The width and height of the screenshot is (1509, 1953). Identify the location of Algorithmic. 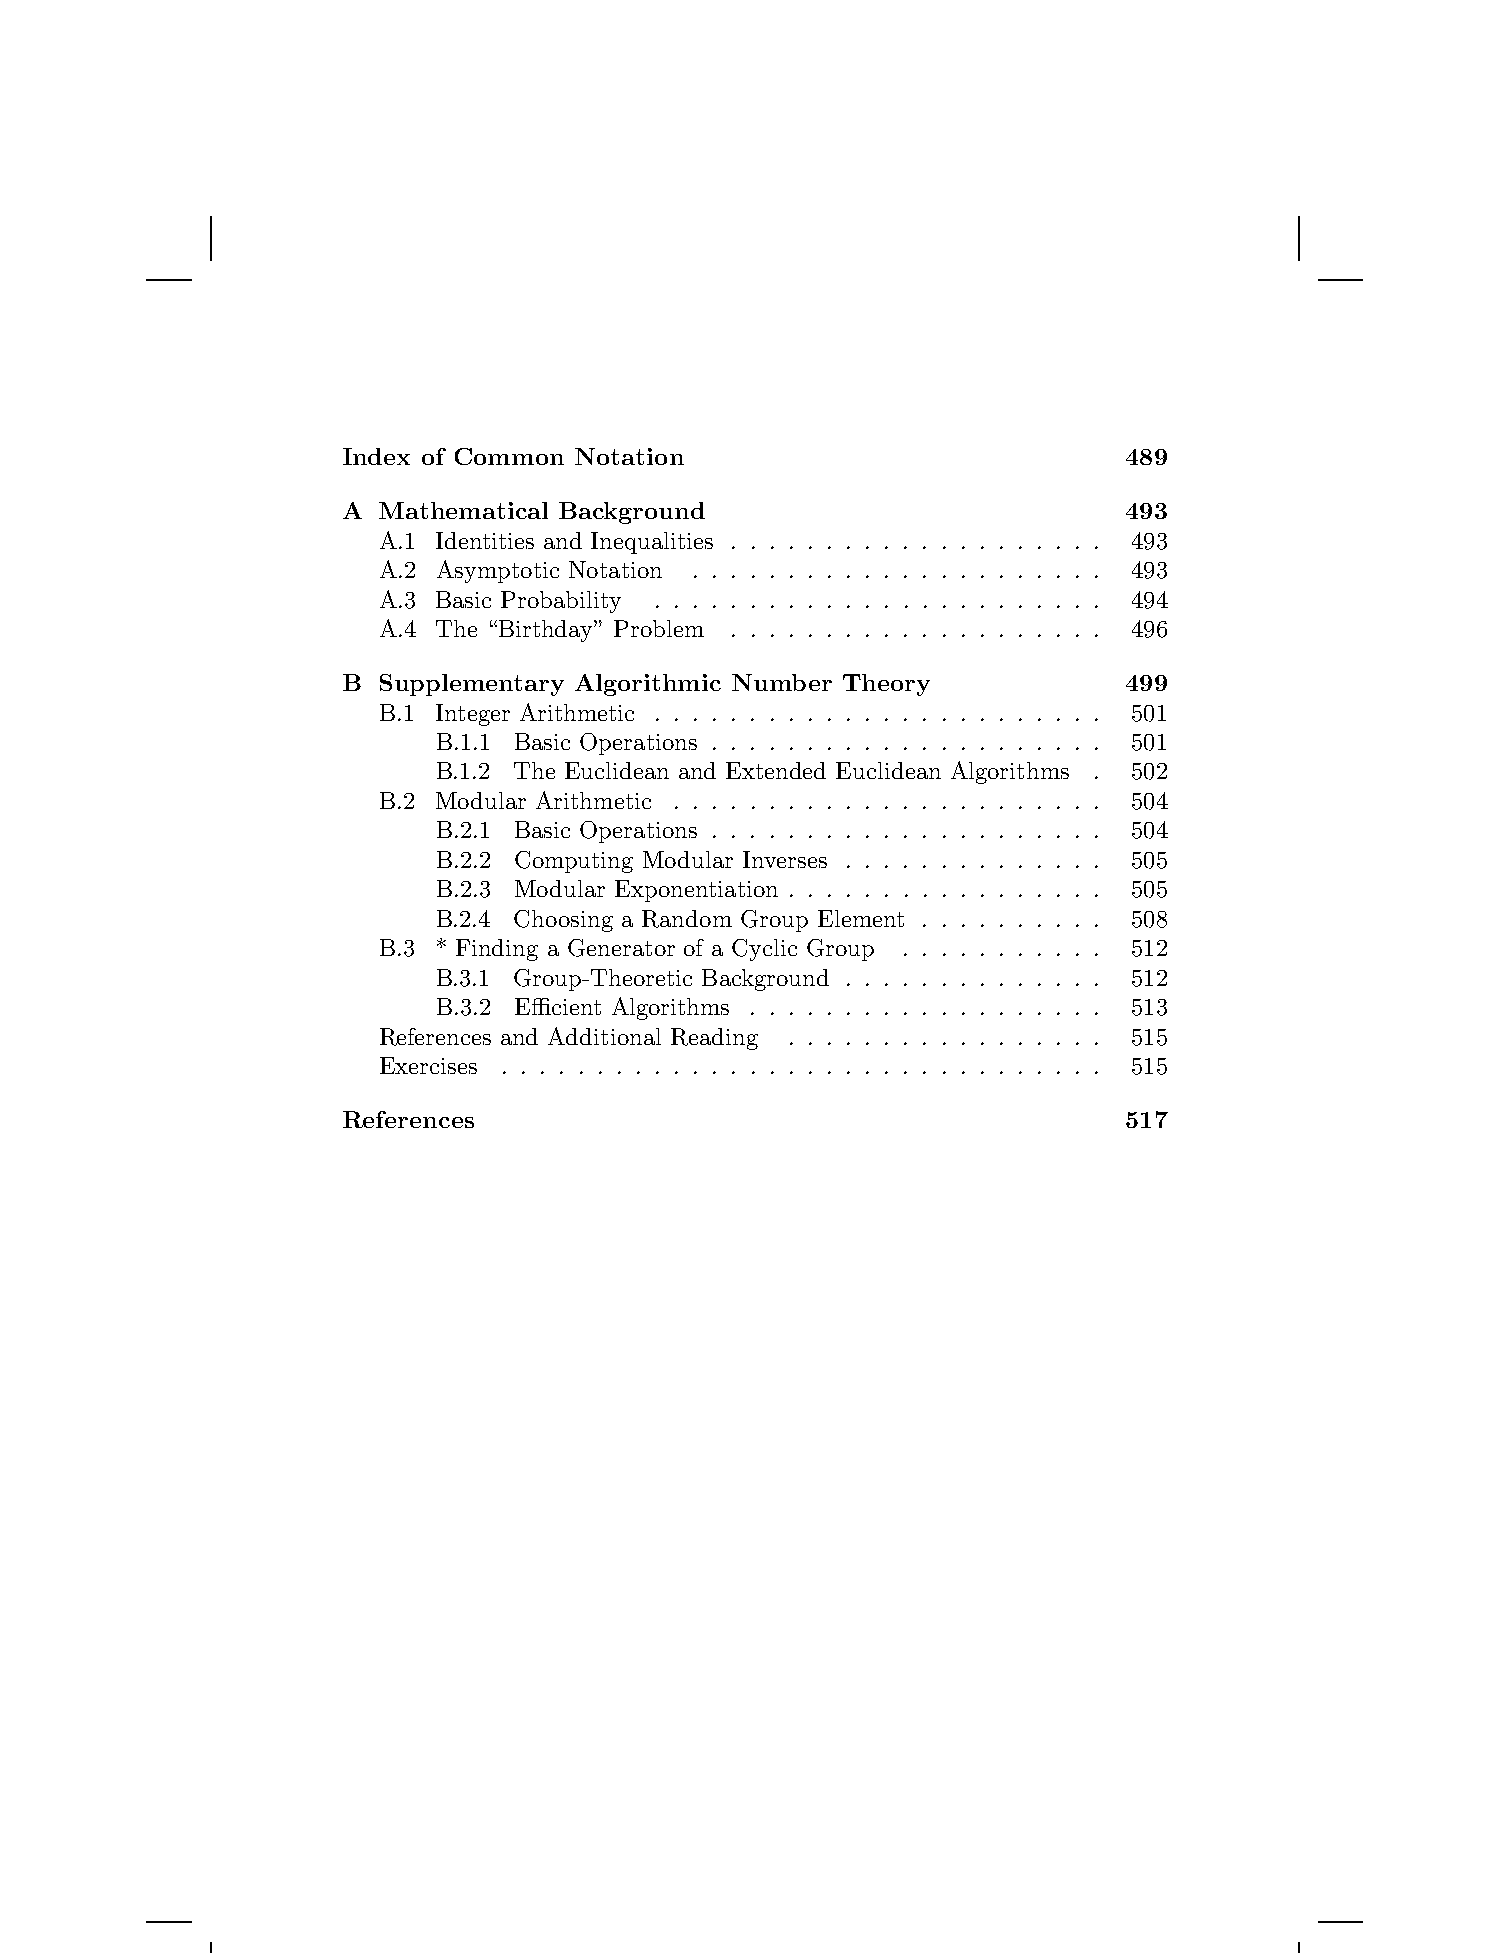
(648, 685).
